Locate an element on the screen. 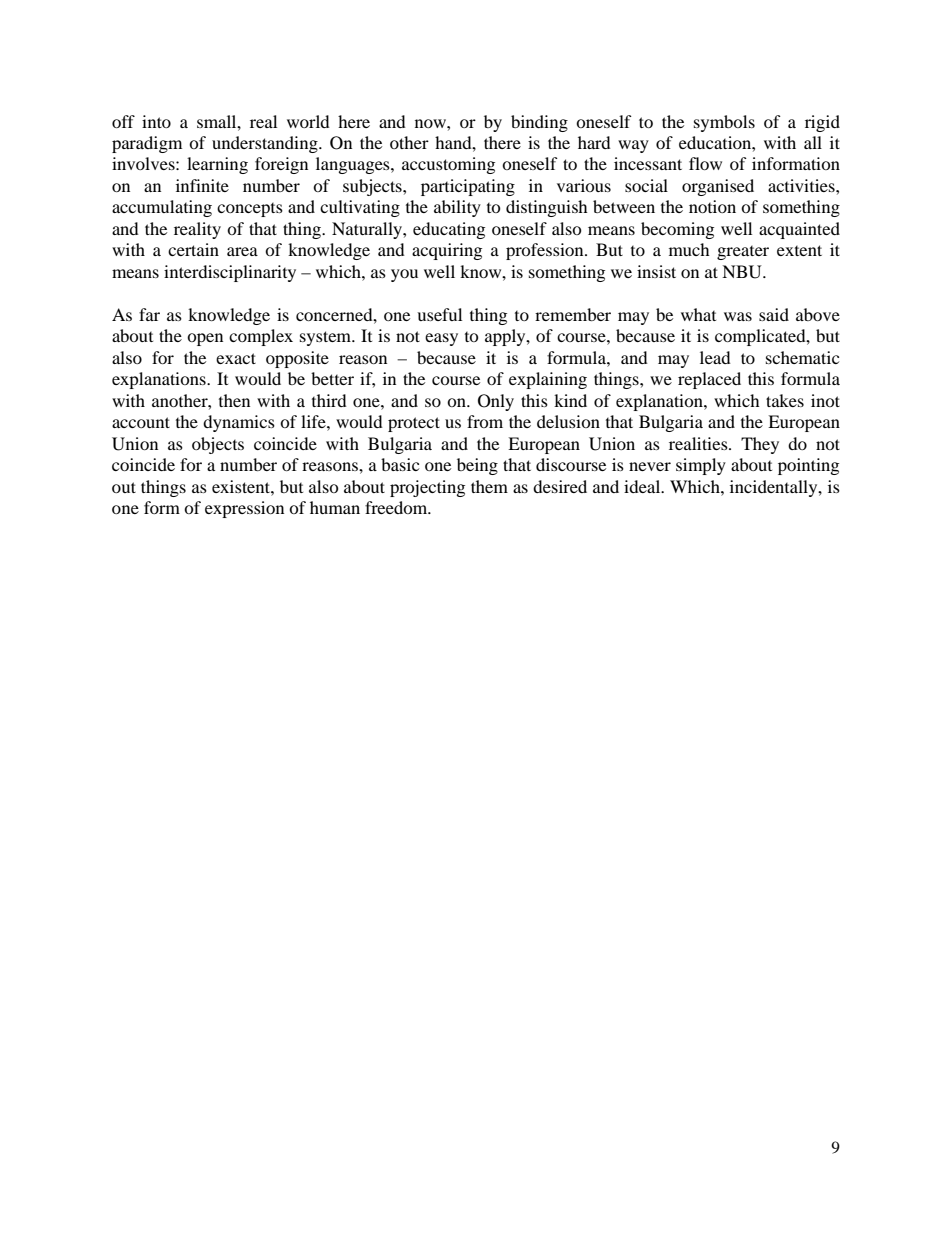 This screenshot has width=952, height=1233. takes is located at coordinates (785, 400).
